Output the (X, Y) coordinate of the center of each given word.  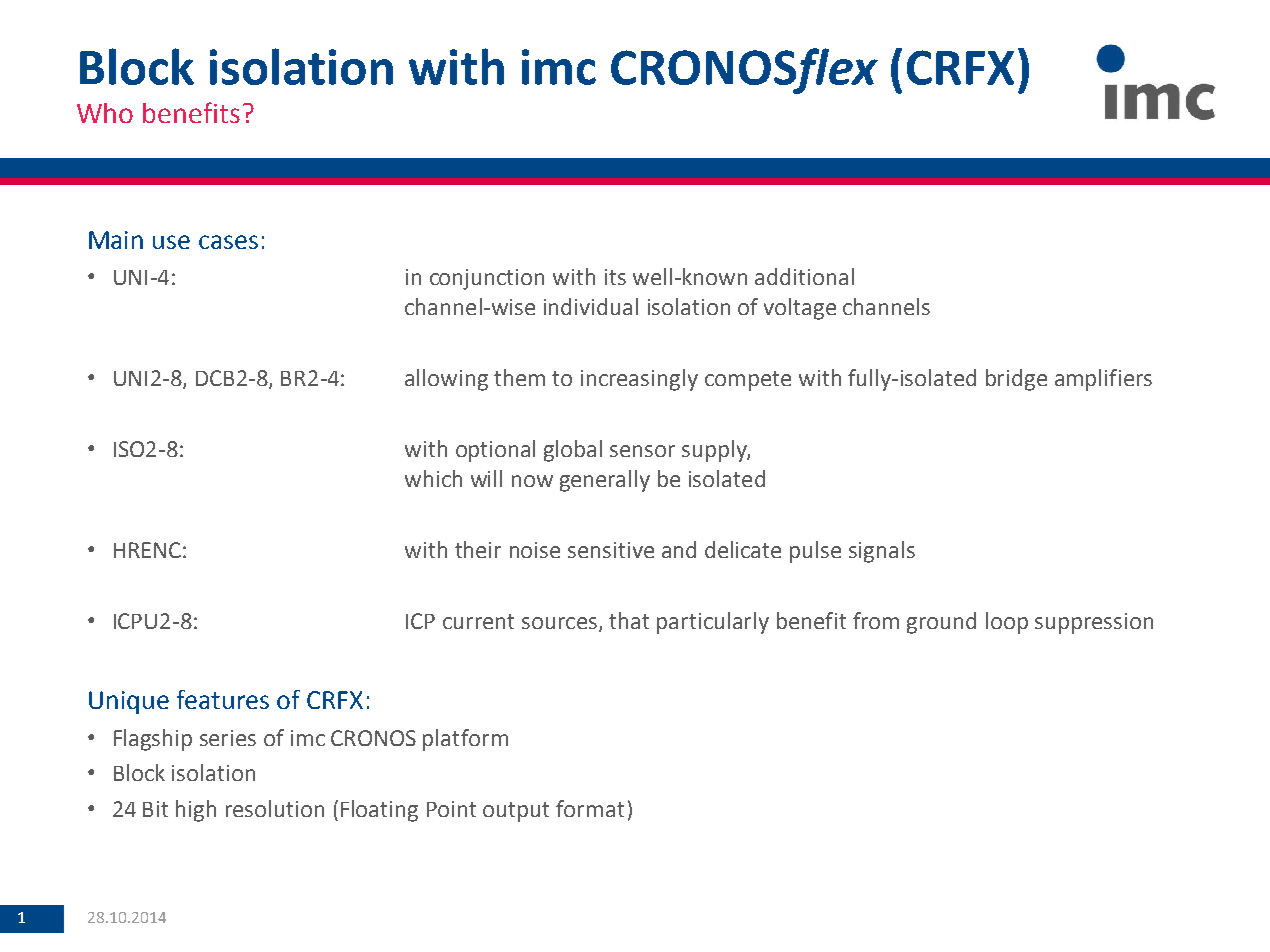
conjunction (487, 279)
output (516, 812)
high (196, 811)
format (590, 808)
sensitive (611, 550)
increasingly (639, 380)
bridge (1016, 380)
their (478, 549)
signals (882, 552)
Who (105, 113)
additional (804, 276)
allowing (446, 380)
